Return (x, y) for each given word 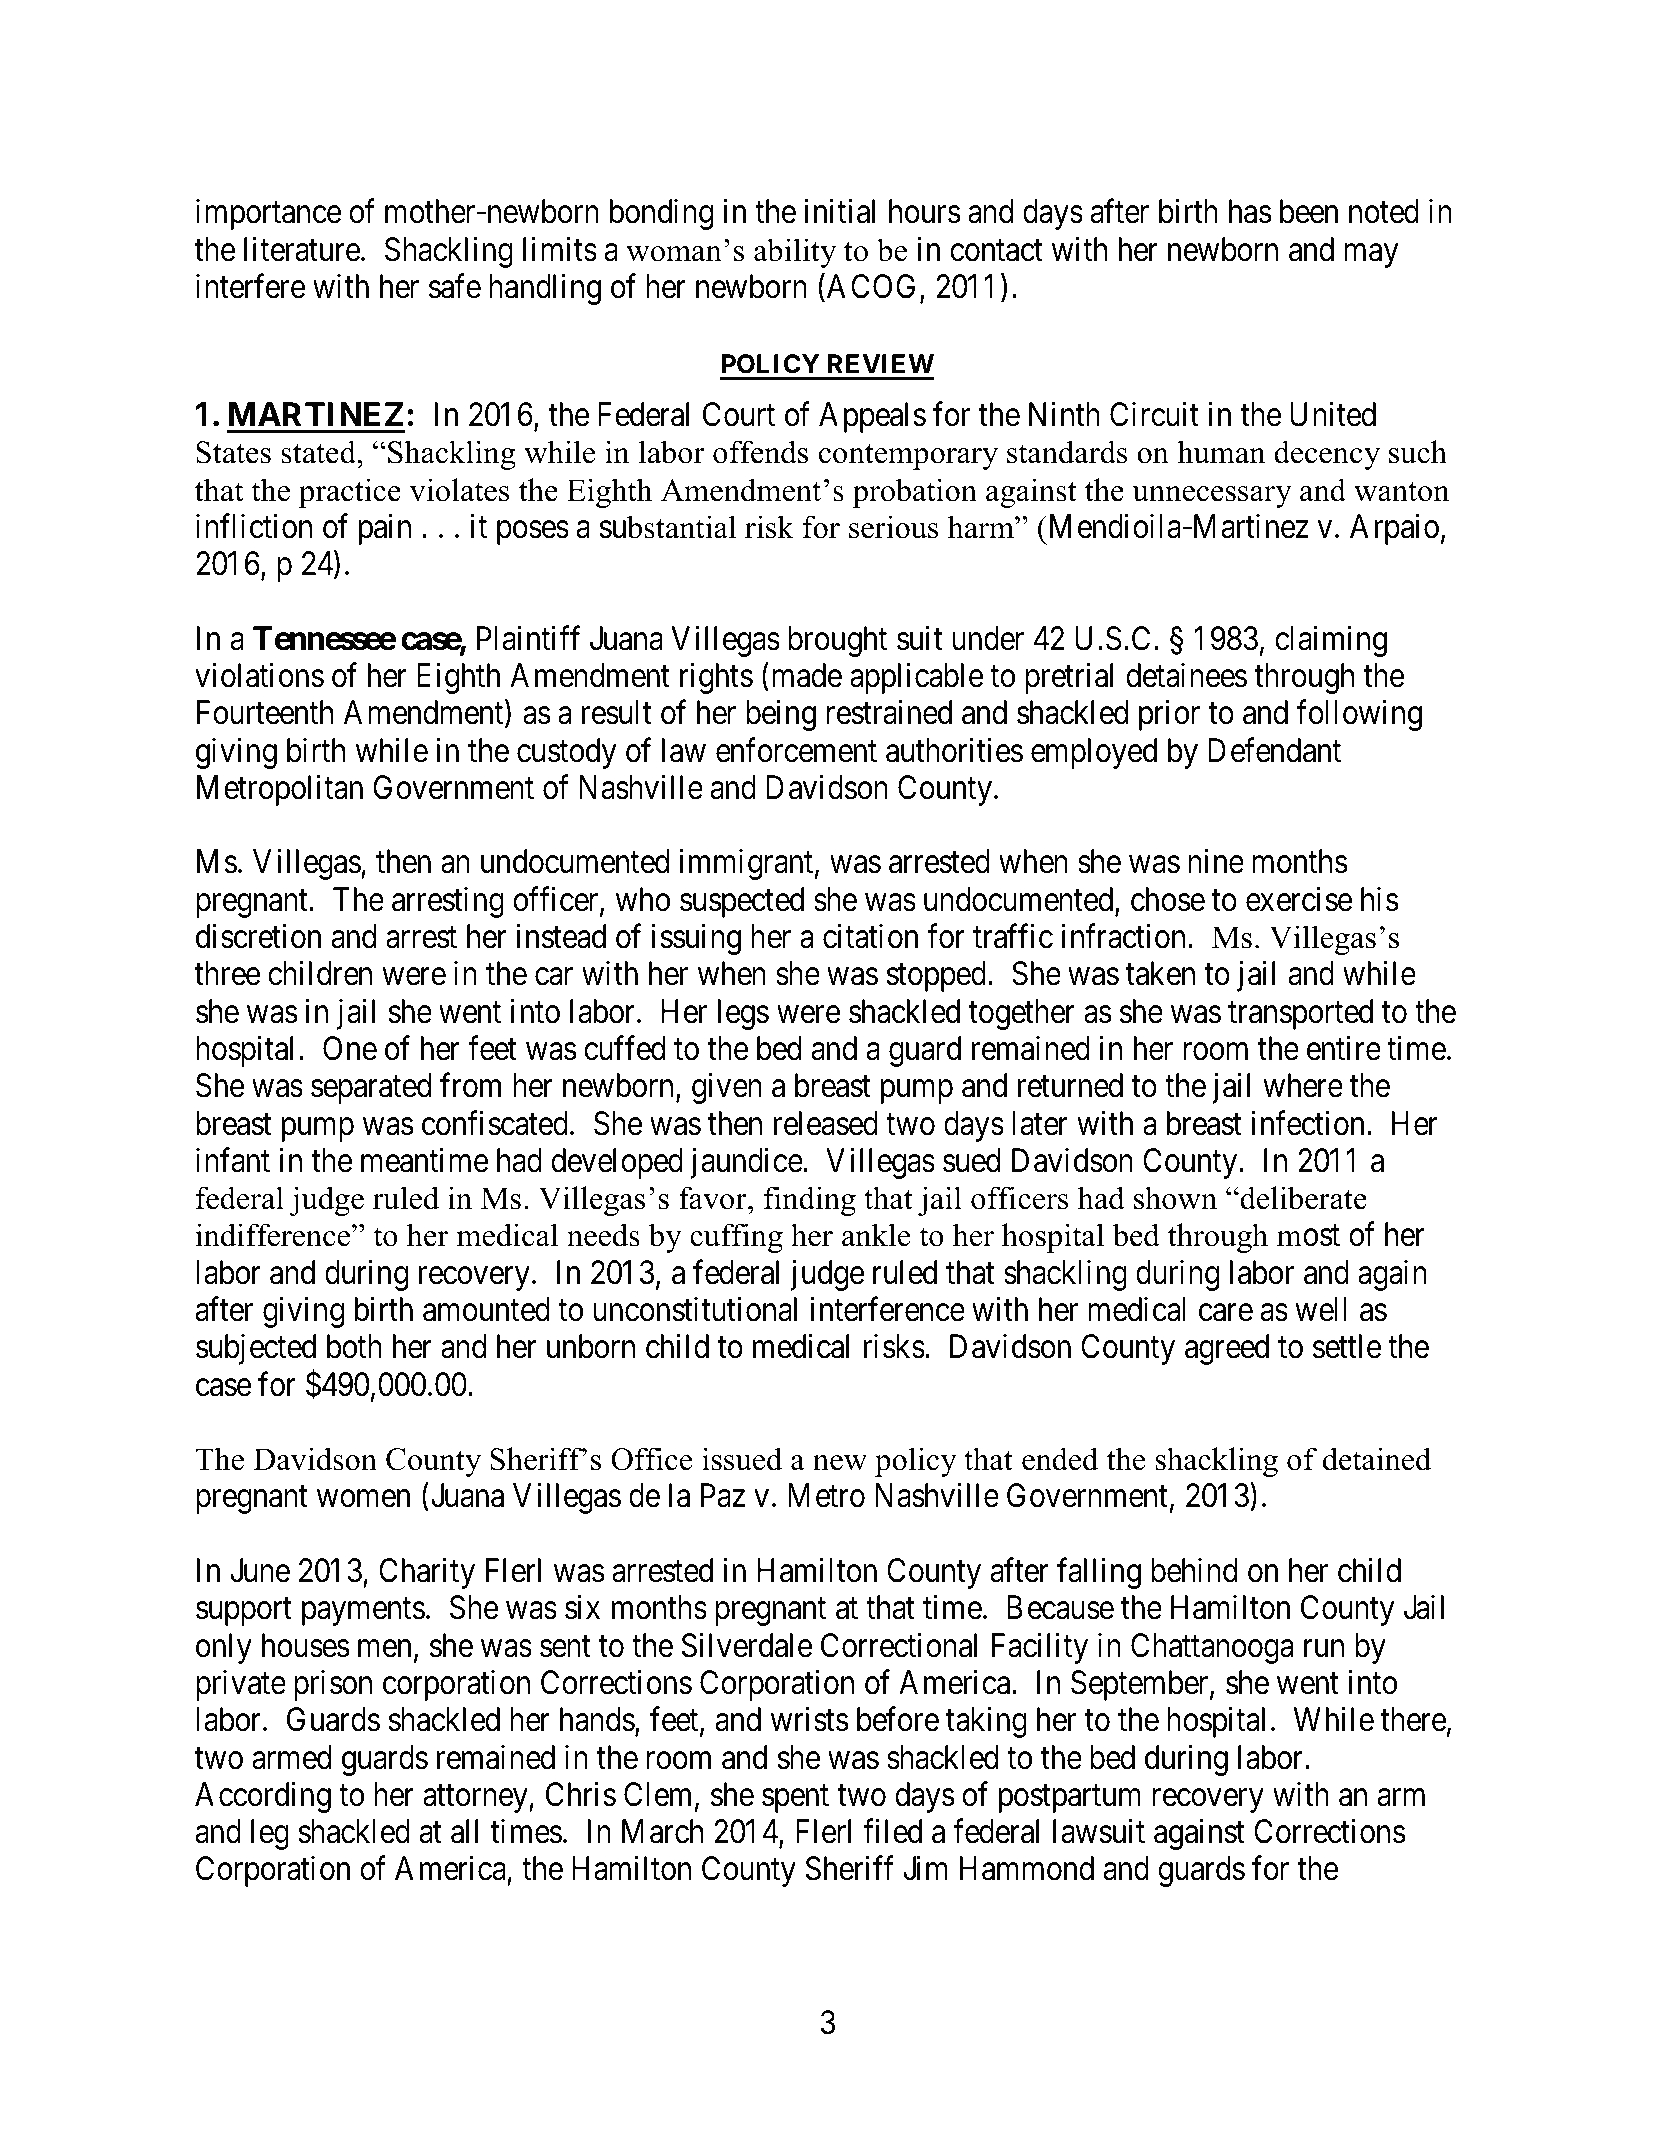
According (263, 1797)
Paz (723, 1496)
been (1309, 211)
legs (743, 1014)
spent (795, 1799)
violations (259, 675)
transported (1300, 1014)
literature (302, 249)
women (363, 1499)
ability (795, 253)
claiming (1331, 641)
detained (1377, 1459)
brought (837, 641)
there (1413, 1719)
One (350, 1048)
